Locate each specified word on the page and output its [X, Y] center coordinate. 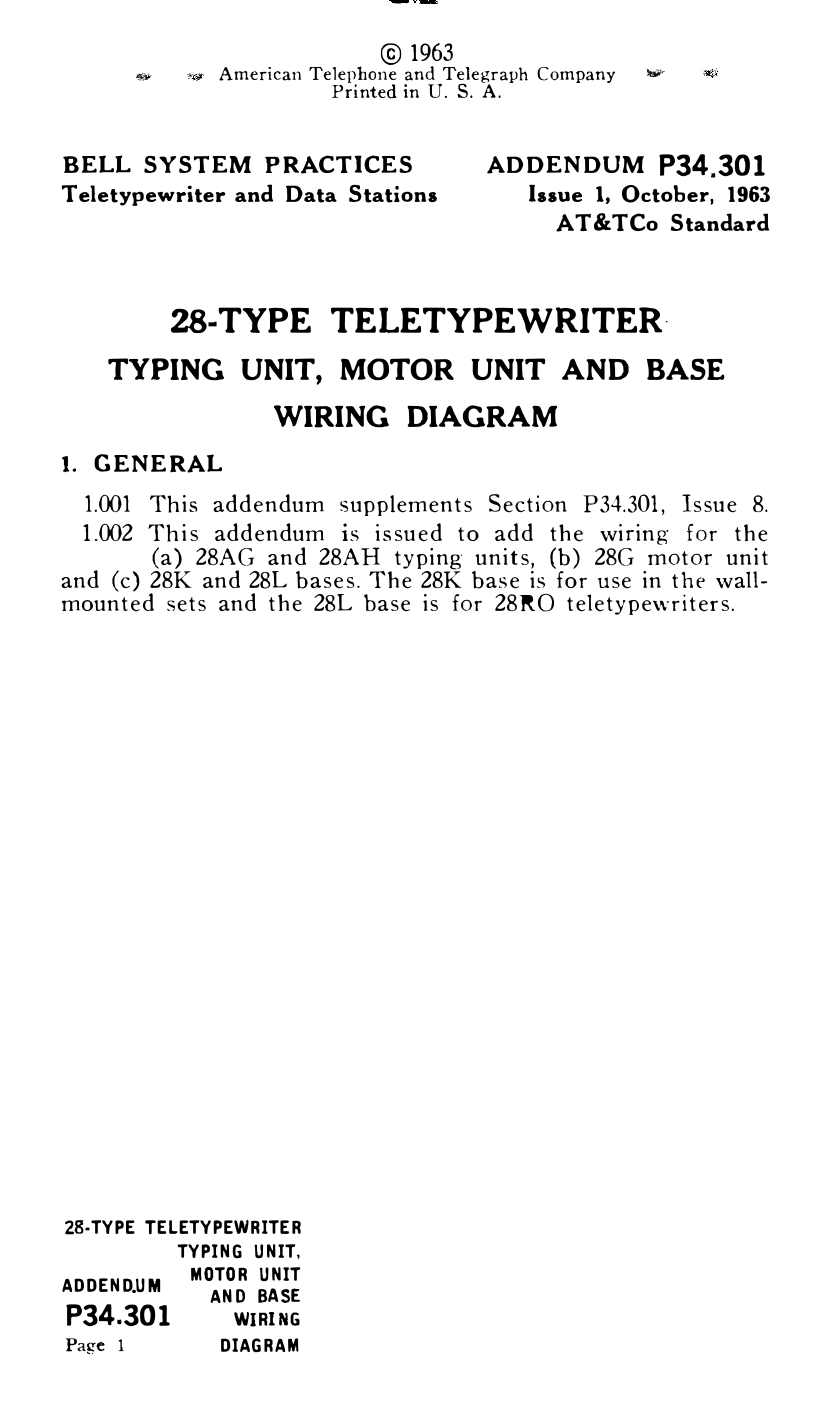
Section [528, 503]
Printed [364, 90]
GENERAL [158, 463]
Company [576, 75]
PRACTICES [338, 164]
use [614, 583]
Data [311, 194]
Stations [393, 194]
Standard [720, 222]
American [260, 74]
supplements [406, 505]
